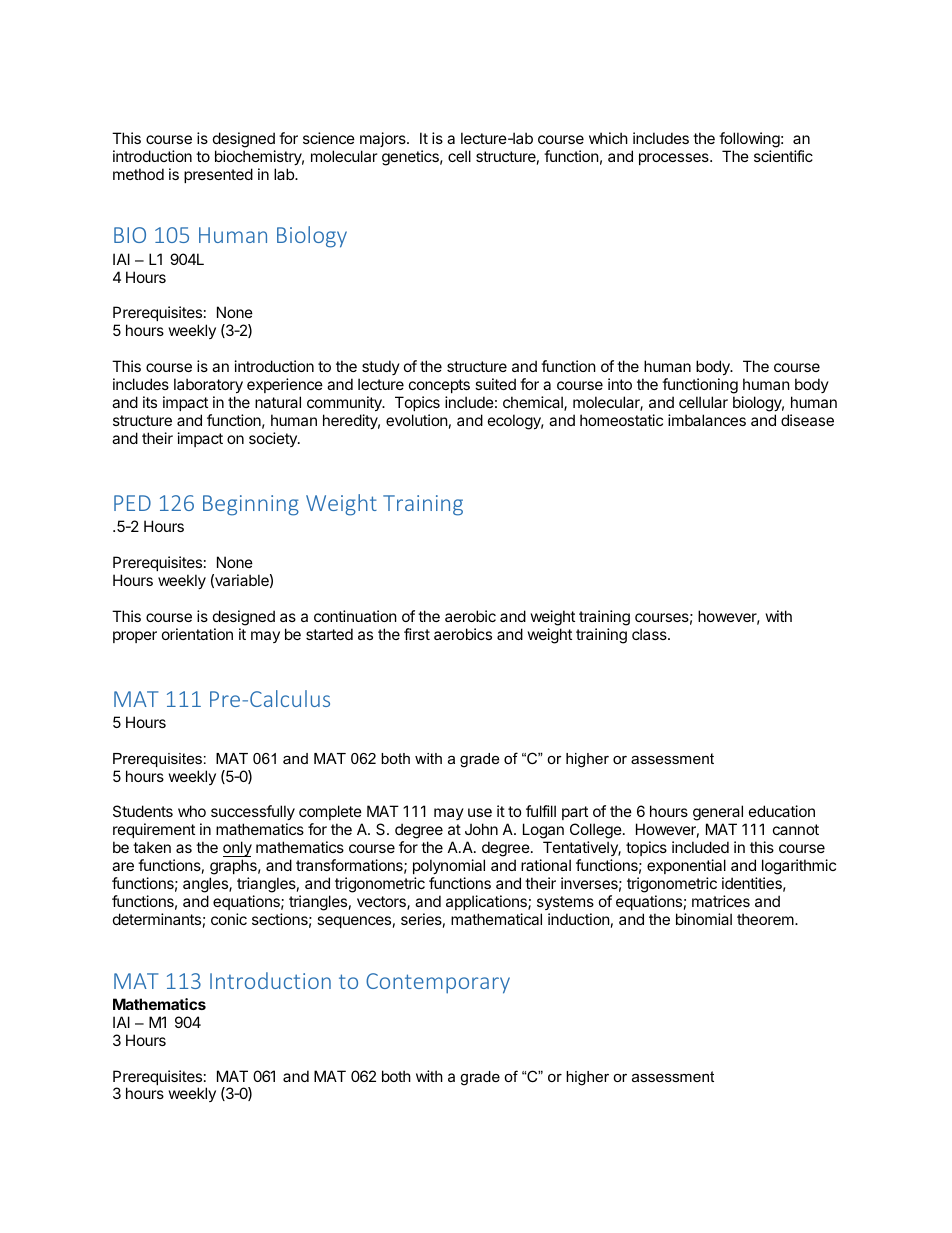 This screenshot has height=1233, width=952. I want to click on imbalances, so click(707, 420).
